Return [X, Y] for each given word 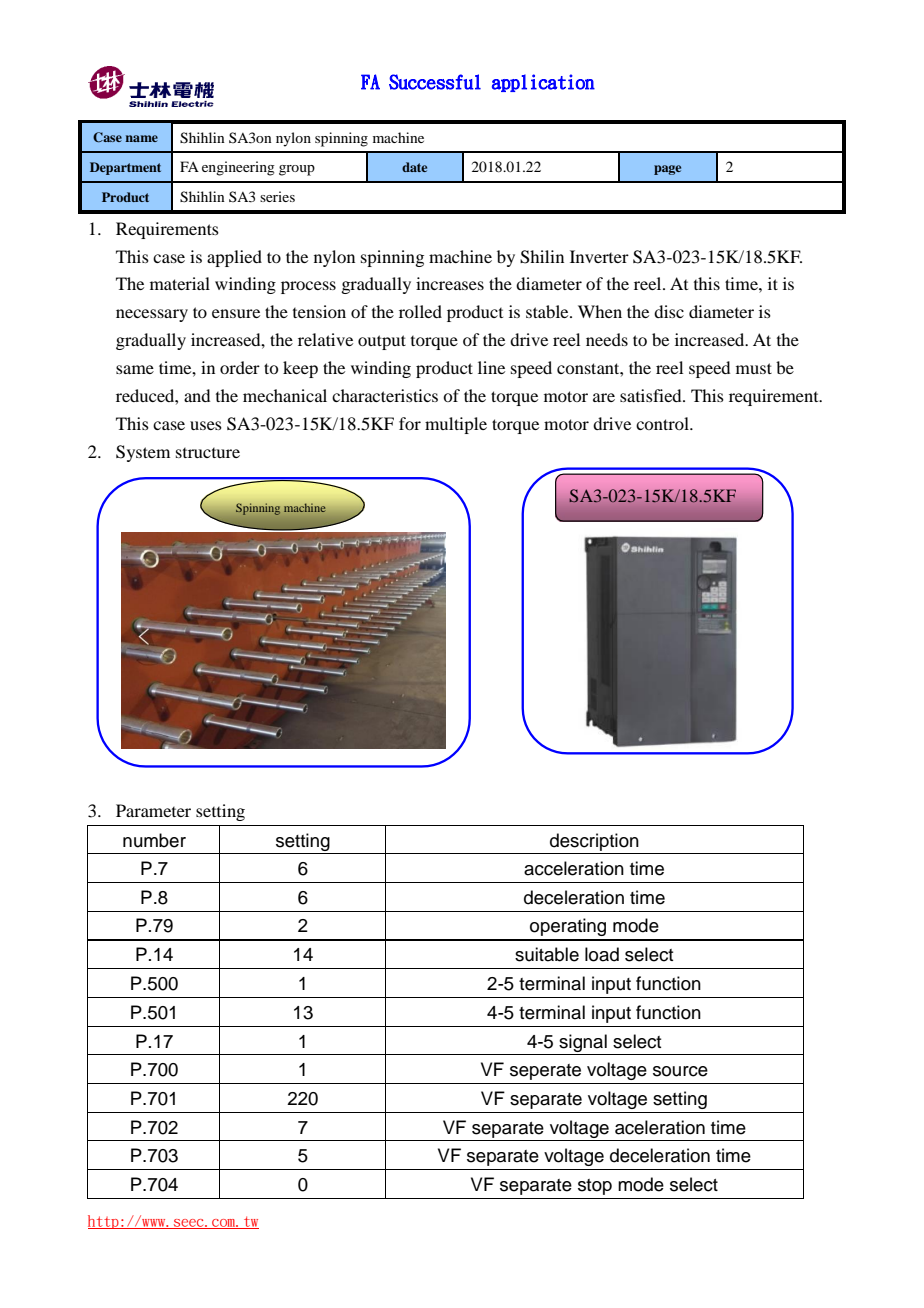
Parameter [153, 810]
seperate [545, 1072]
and [197, 395]
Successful [435, 82]
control [663, 423]
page [667, 170]
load [602, 954]
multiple [456, 425]
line [491, 367]
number [154, 840]
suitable [547, 954]
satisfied [652, 395]
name [141, 138]
